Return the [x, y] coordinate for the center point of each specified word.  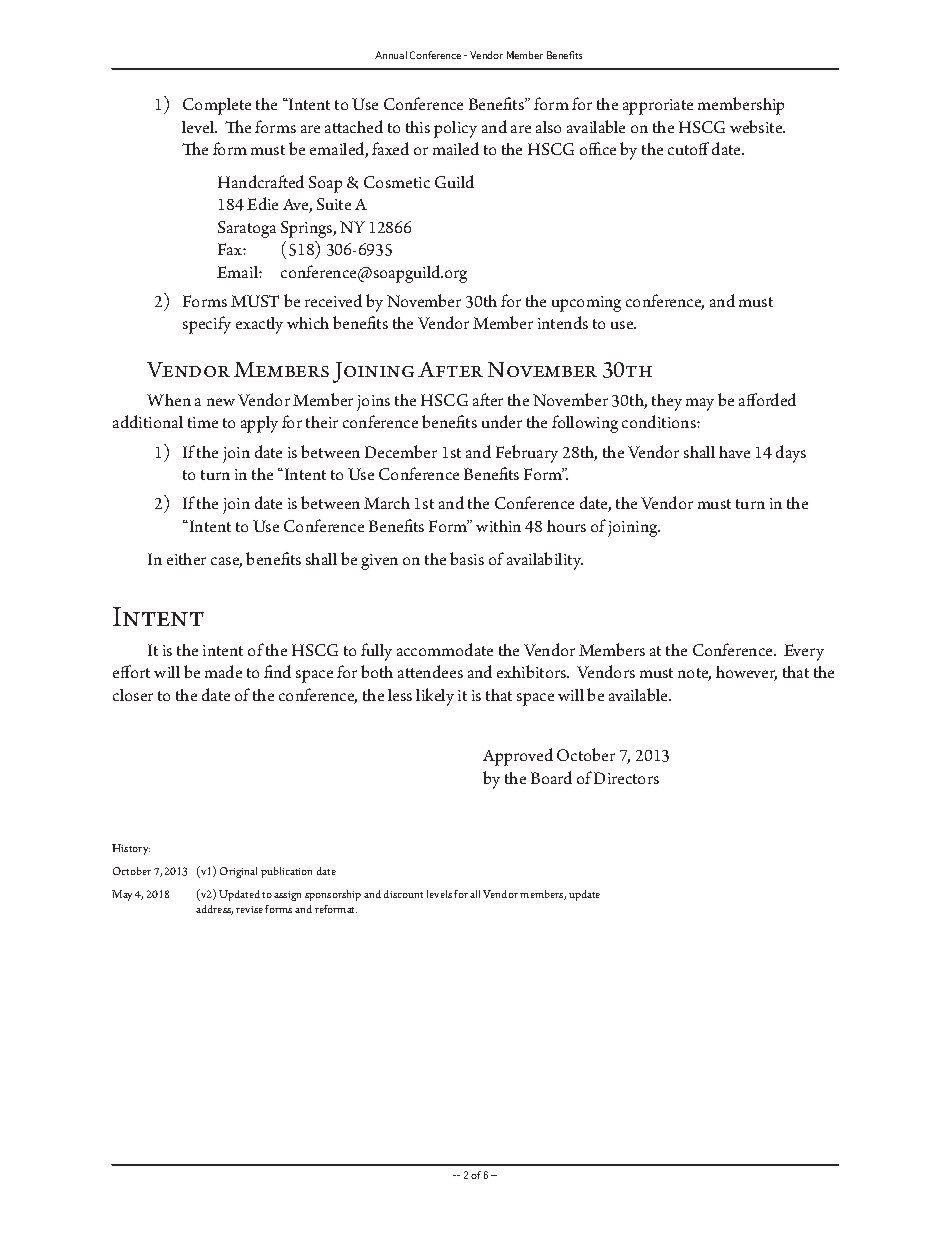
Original [238, 872]
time [203, 422]
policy [455, 129]
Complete [217, 106]
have [734, 452]
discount [403, 894]
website [757, 126]
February [527, 454]
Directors [626, 778]
